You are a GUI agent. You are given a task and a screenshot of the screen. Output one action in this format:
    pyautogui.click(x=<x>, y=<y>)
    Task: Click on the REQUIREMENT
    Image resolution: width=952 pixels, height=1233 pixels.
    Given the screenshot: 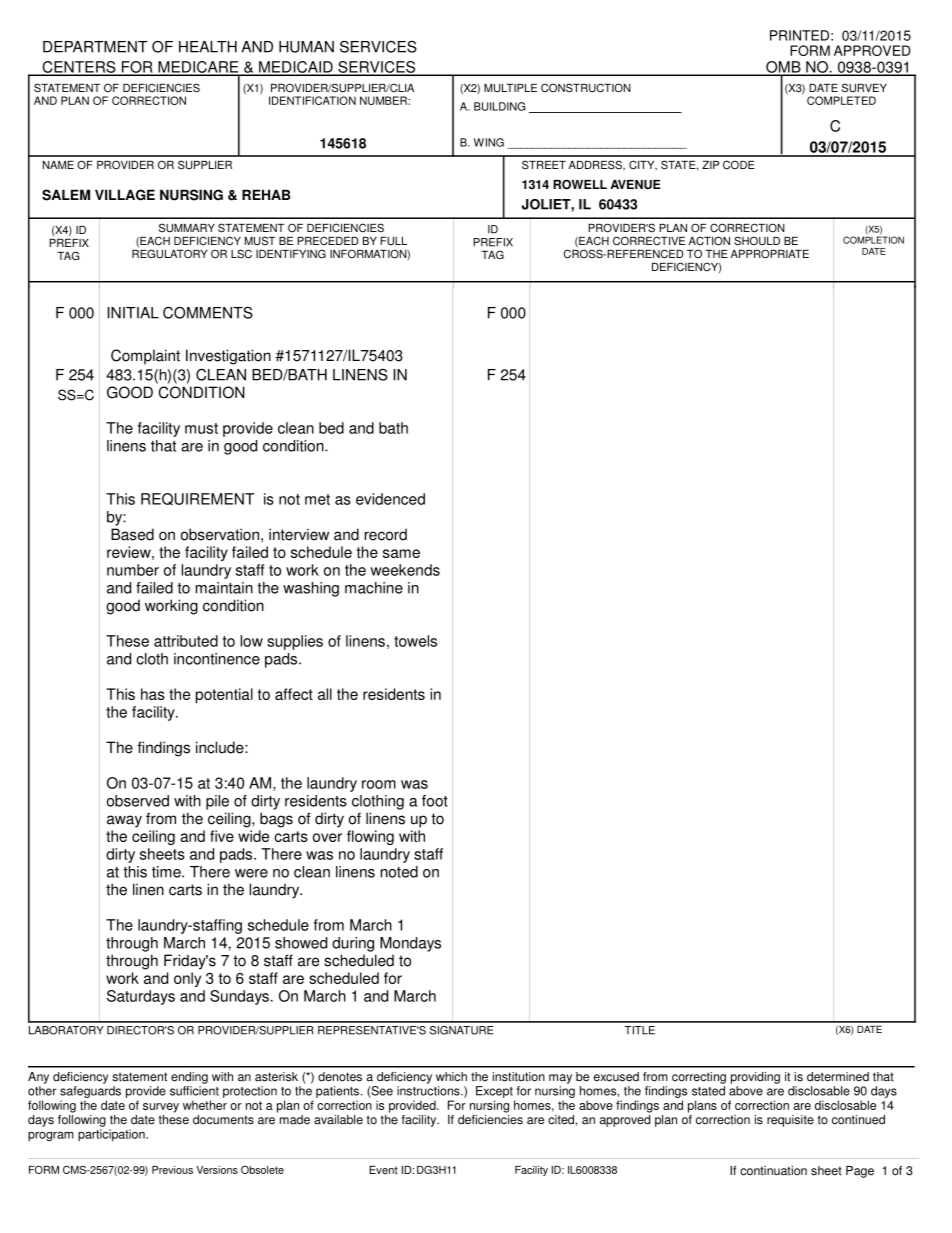 What is the action you would take?
    pyautogui.click(x=197, y=499)
